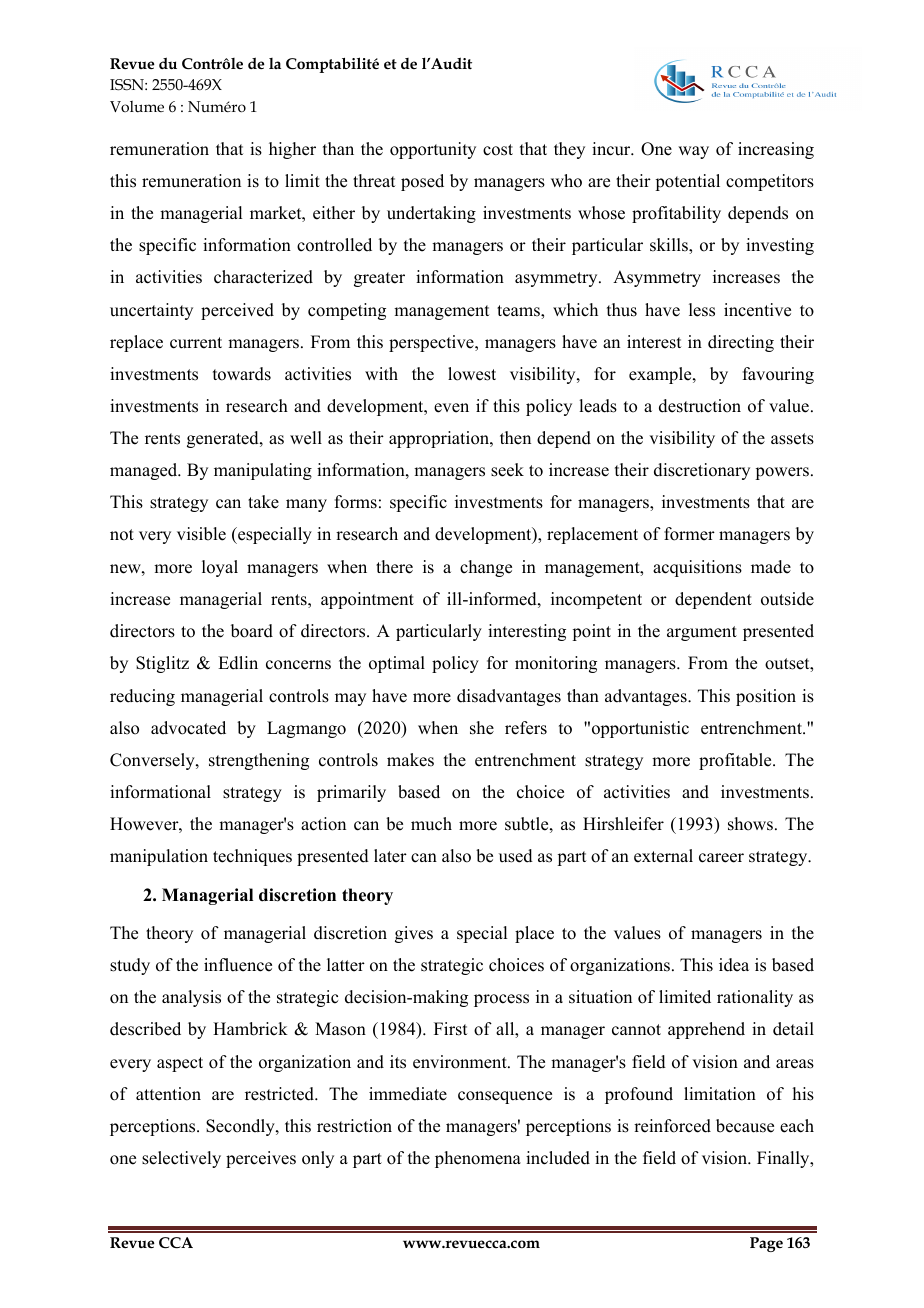 The image size is (924, 1308). Describe the element at coordinates (482, 728) in the screenshot. I see `she` at that location.
